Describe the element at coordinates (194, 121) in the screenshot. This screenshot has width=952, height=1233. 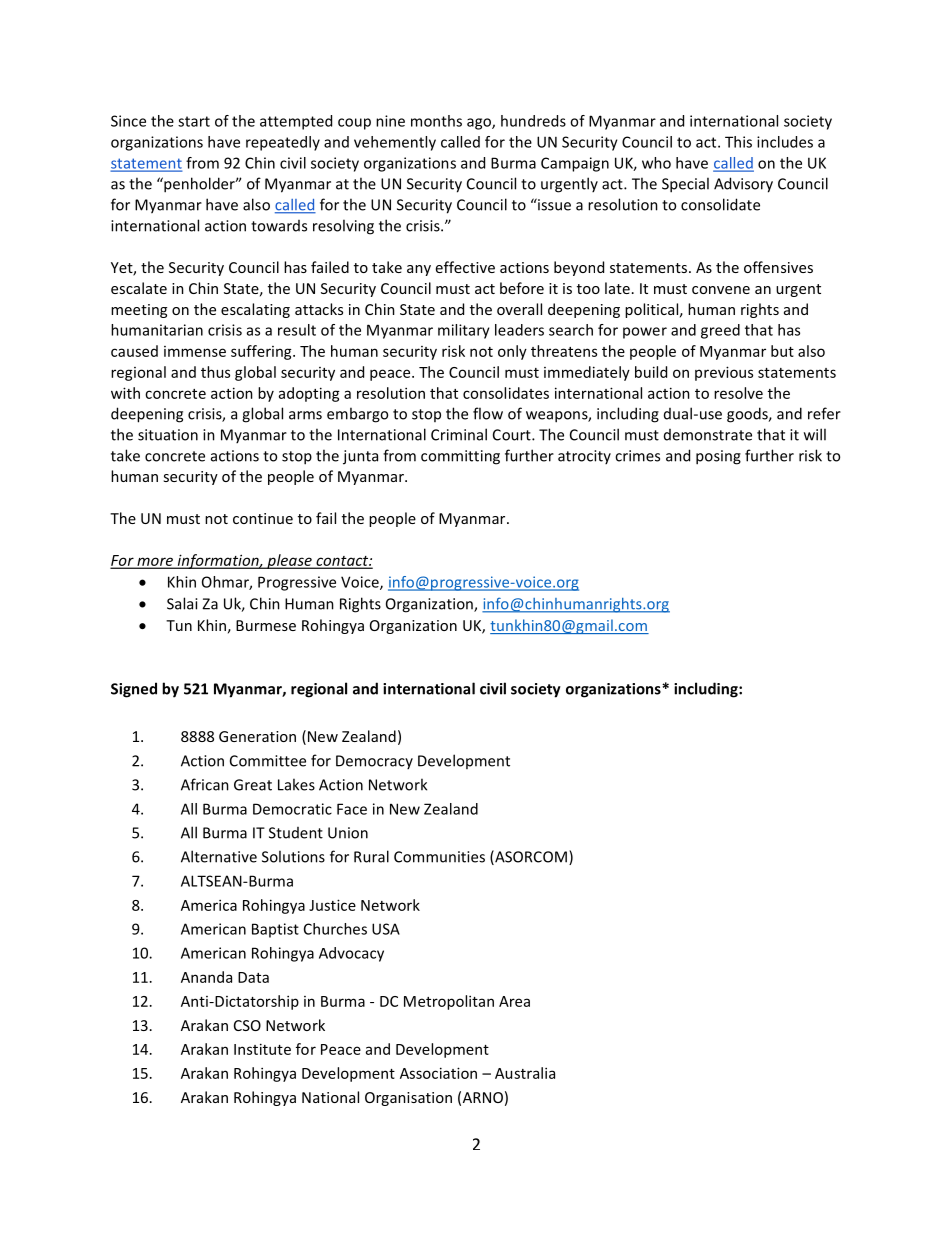
I see `start` at that location.
